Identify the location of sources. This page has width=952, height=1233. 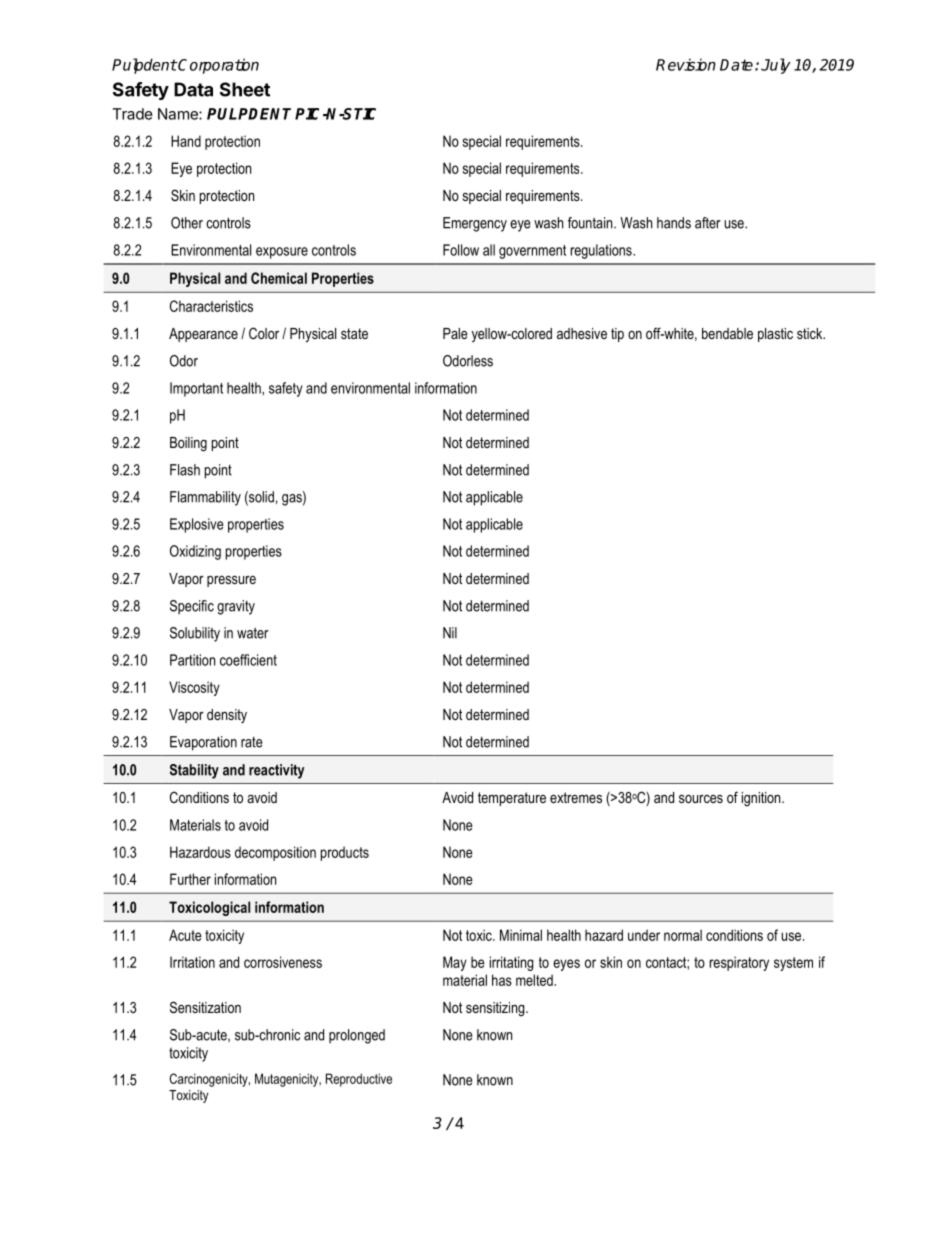
(701, 798).
